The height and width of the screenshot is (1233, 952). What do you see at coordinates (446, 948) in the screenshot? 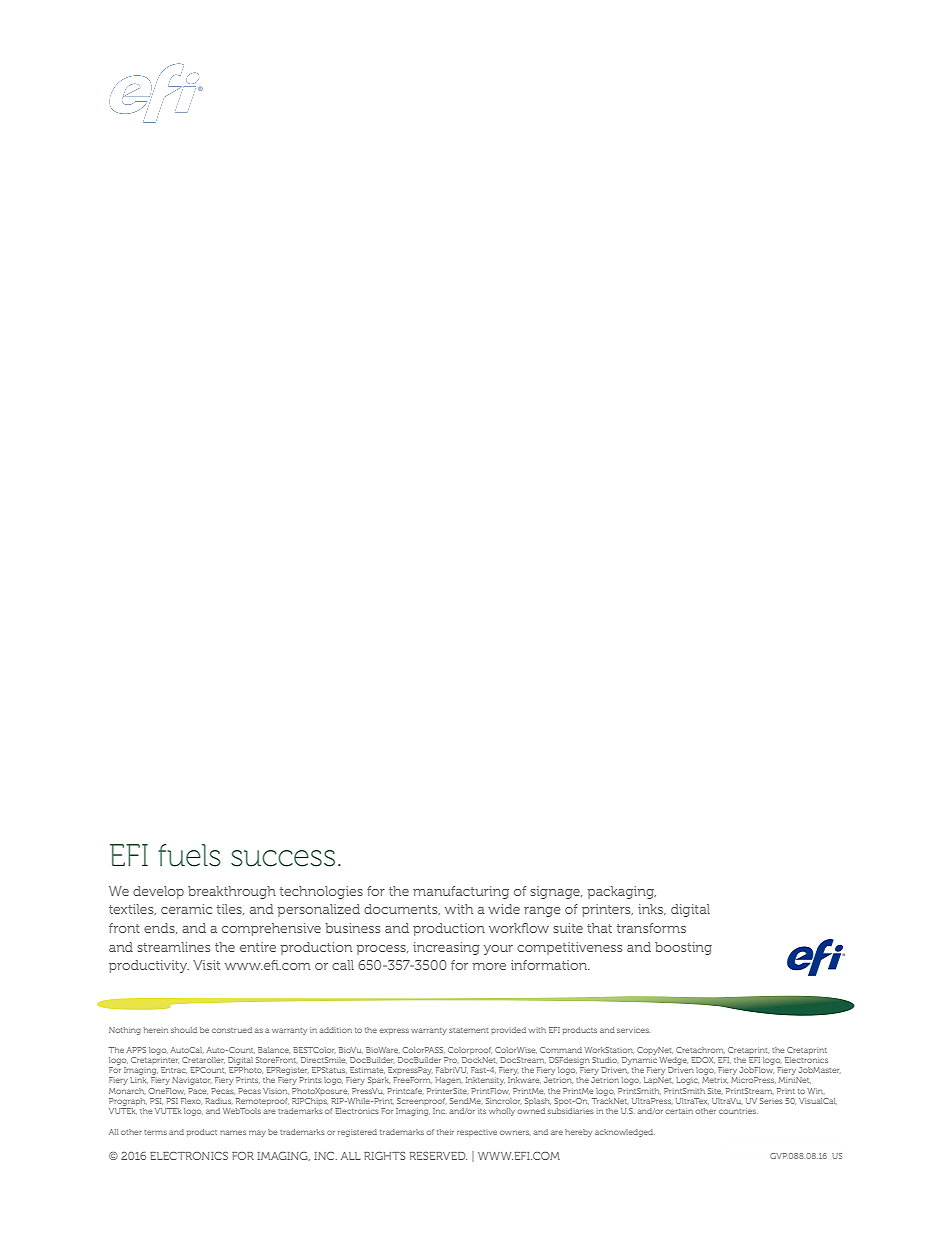
I see `increasing` at bounding box center [446, 948].
